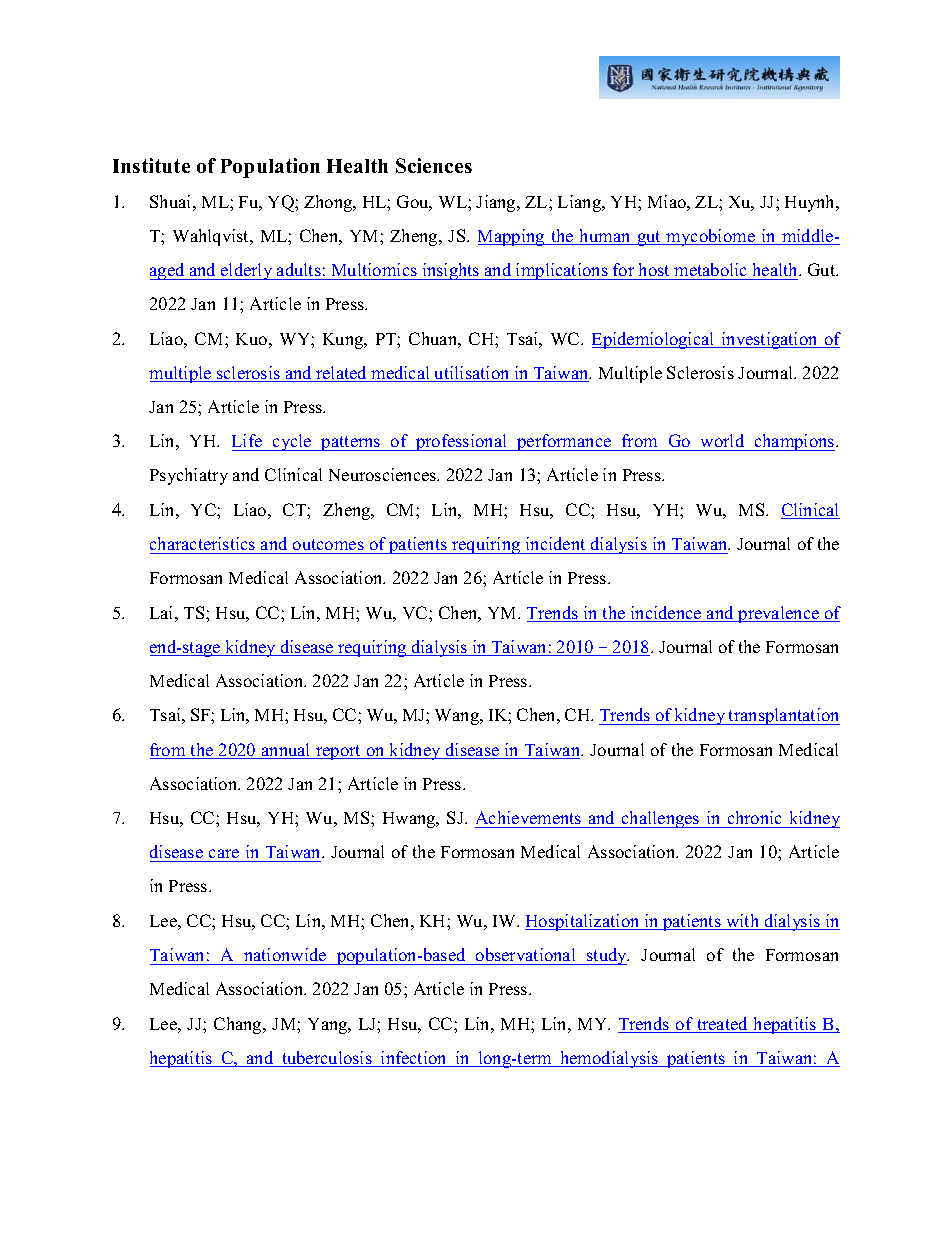 The image size is (952, 1233). Describe the element at coordinates (754, 817) in the page. I see `chronic` at that location.
